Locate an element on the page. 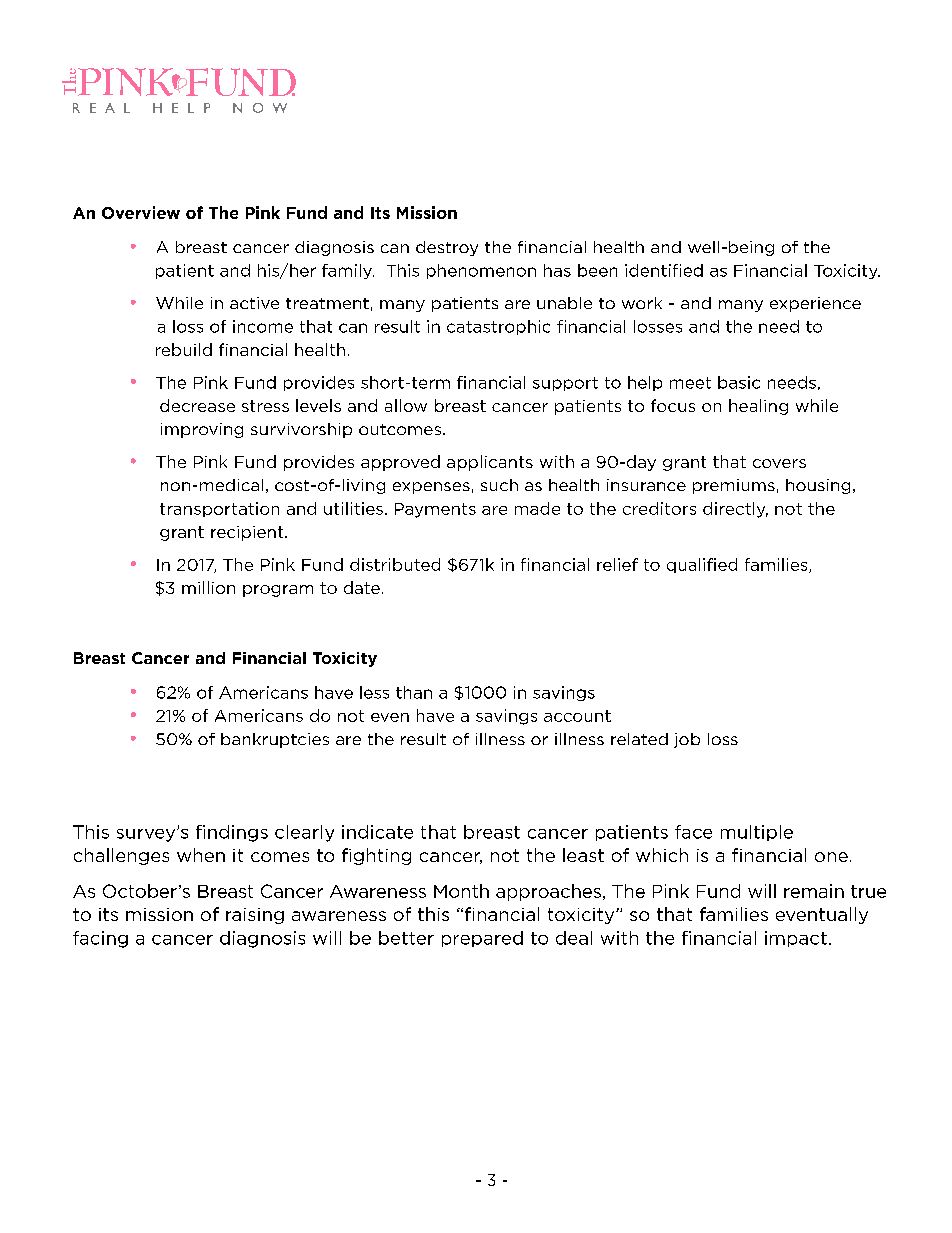 Image resolution: width=952 pixels, height=1233 pixels. million is located at coordinates (208, 587).
